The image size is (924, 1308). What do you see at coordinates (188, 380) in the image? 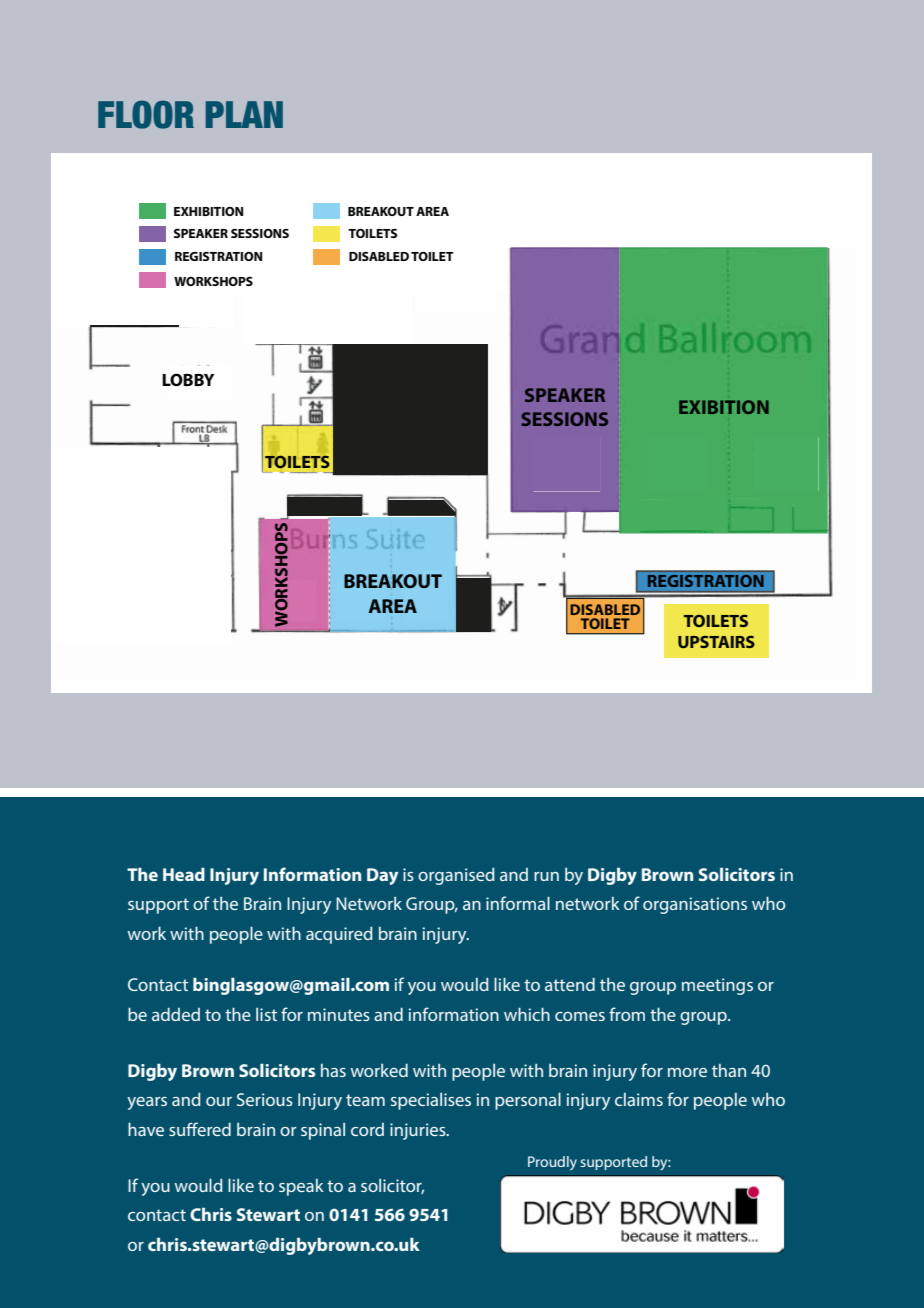
I see `LOBBY` at bounding box center [188, 380].
